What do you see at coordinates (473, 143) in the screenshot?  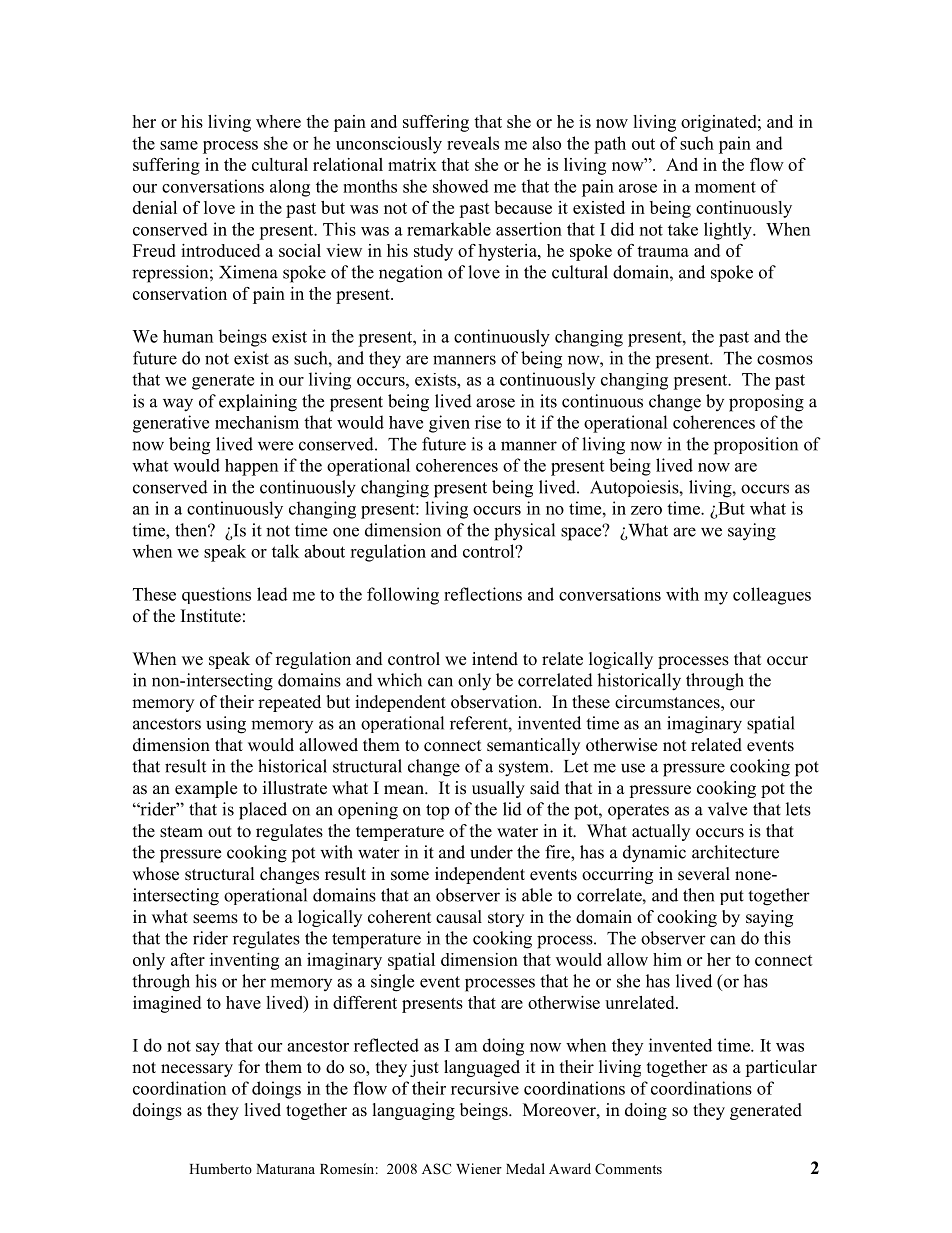 I see `reveals` at bounding box center [473, 143].
